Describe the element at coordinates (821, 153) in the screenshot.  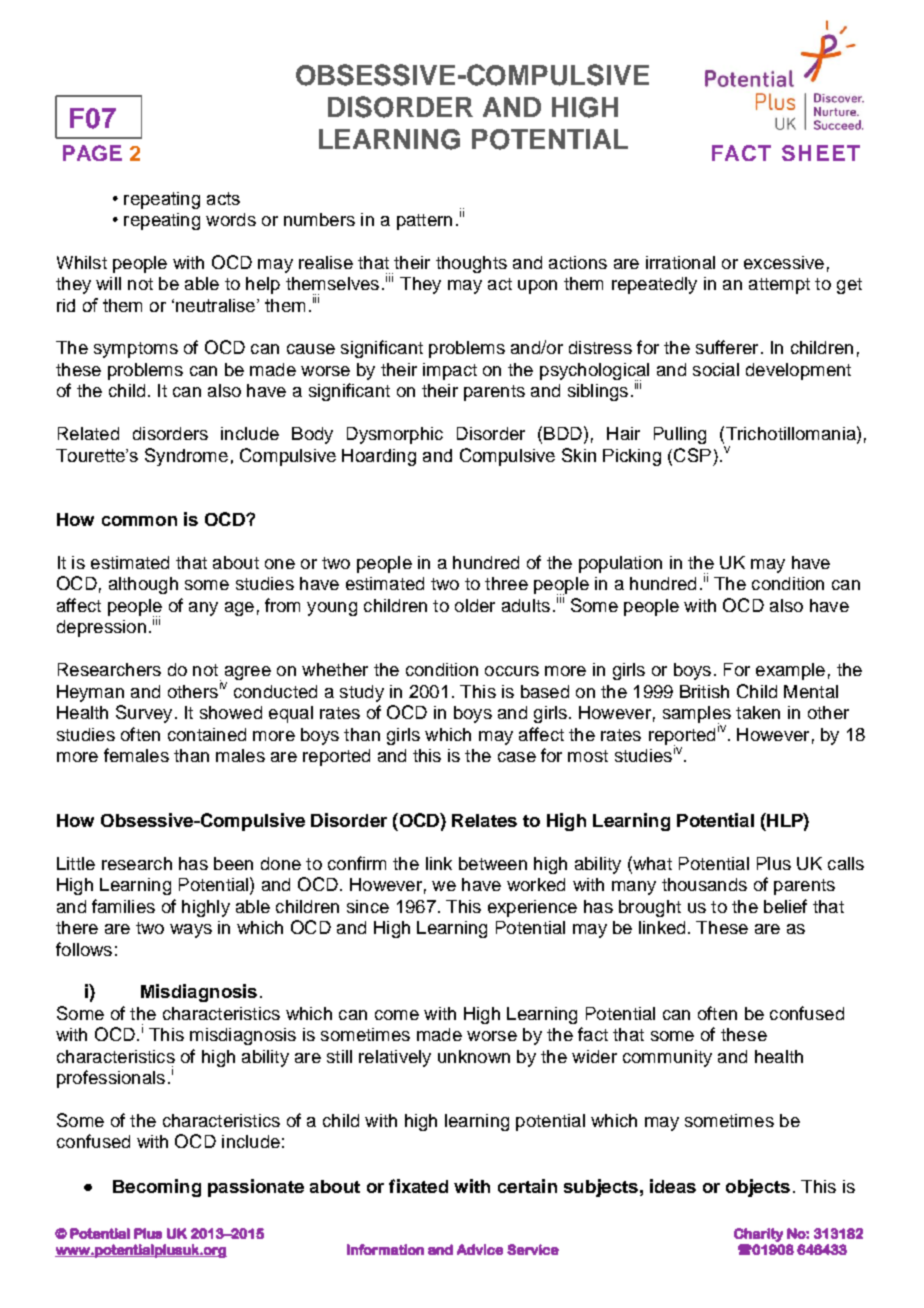
I see `SHEET` at that location.
